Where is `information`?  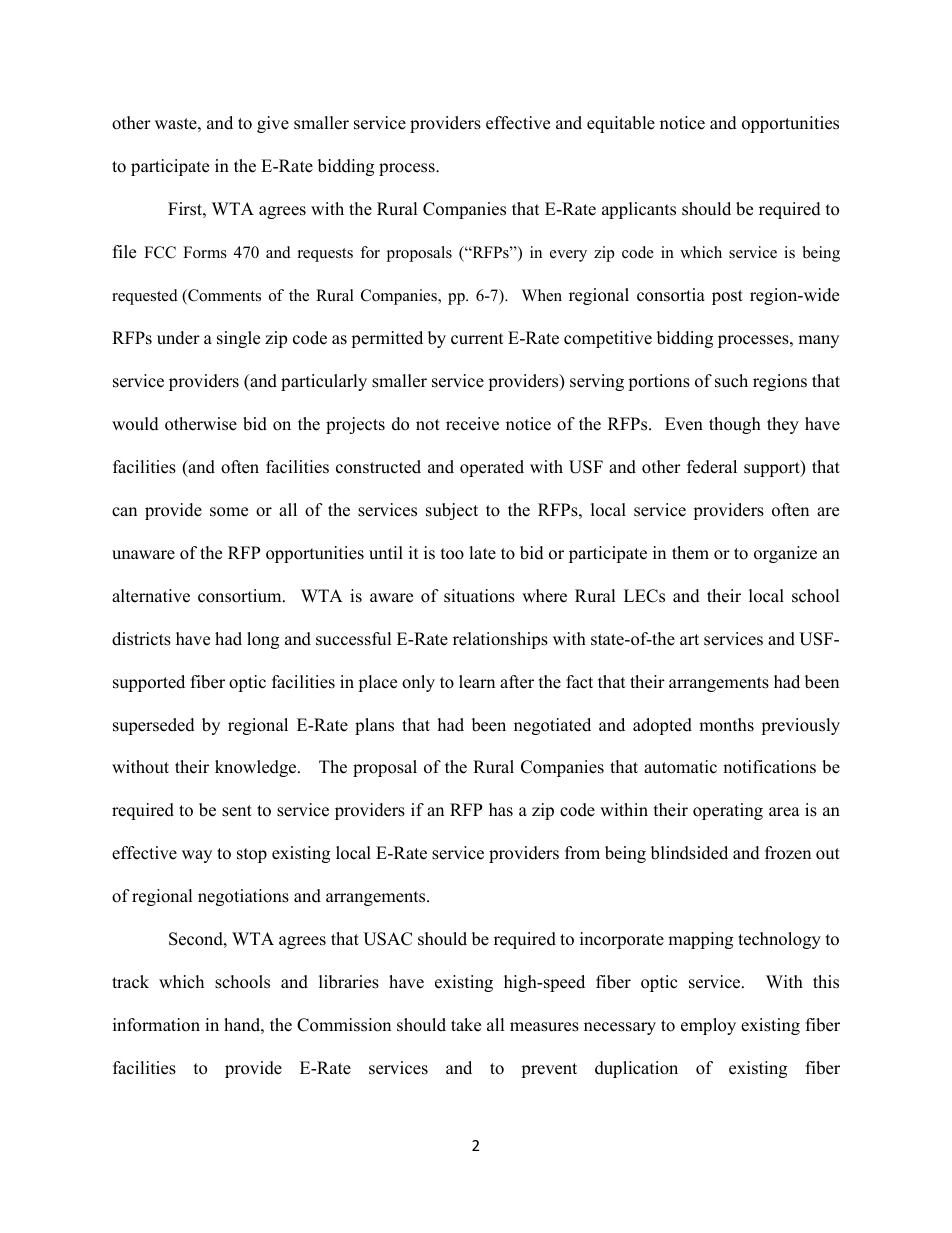 information is located at coordinates (156, 1025).
